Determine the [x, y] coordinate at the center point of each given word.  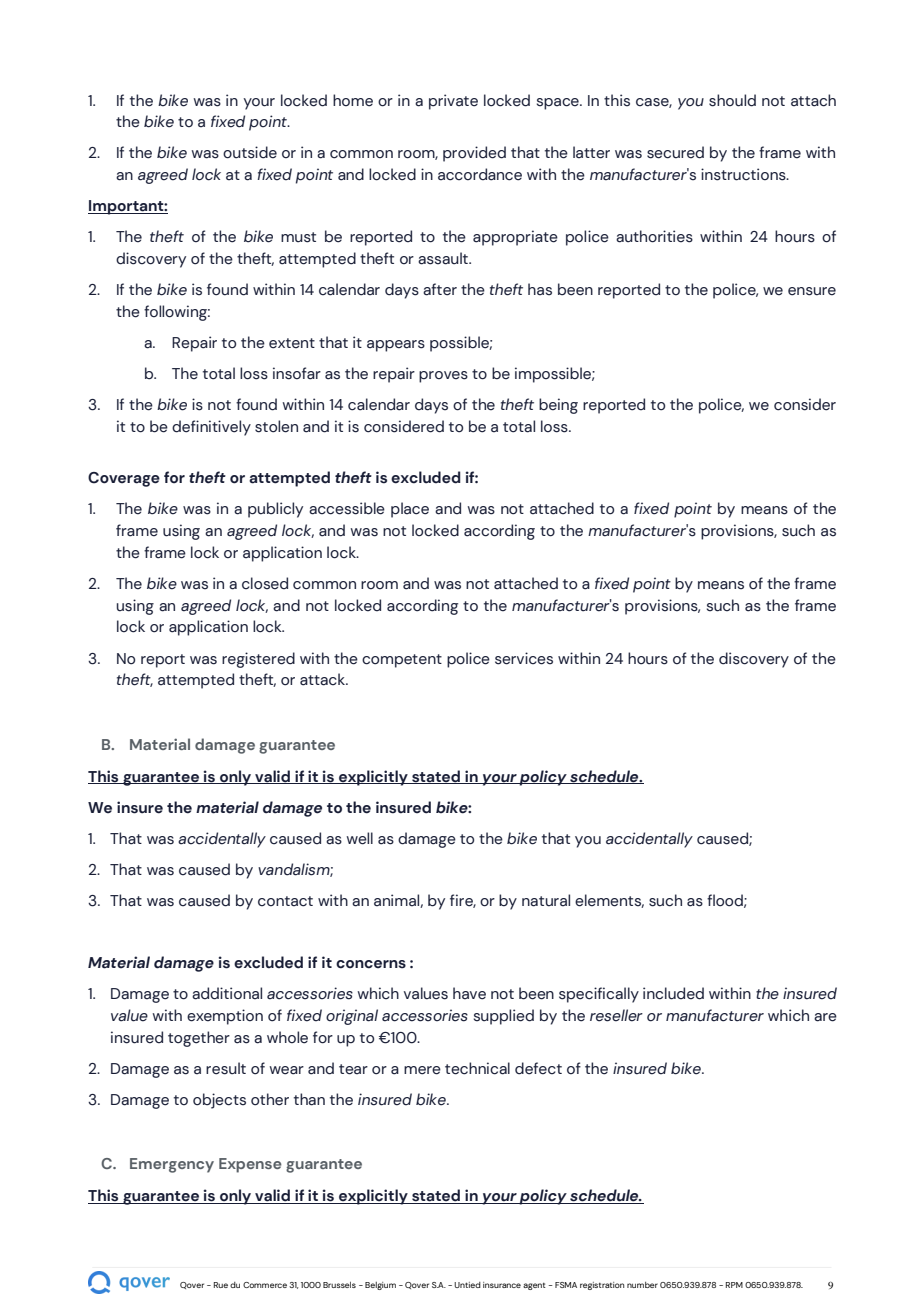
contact [285, 901]
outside [250, 152]
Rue [221, 1285]
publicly [275, 510]
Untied [467, 1285]
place [410, 510]
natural [546, 900]
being [558, 406]
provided [474, 154]
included [673, 993]
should [732, 100]
